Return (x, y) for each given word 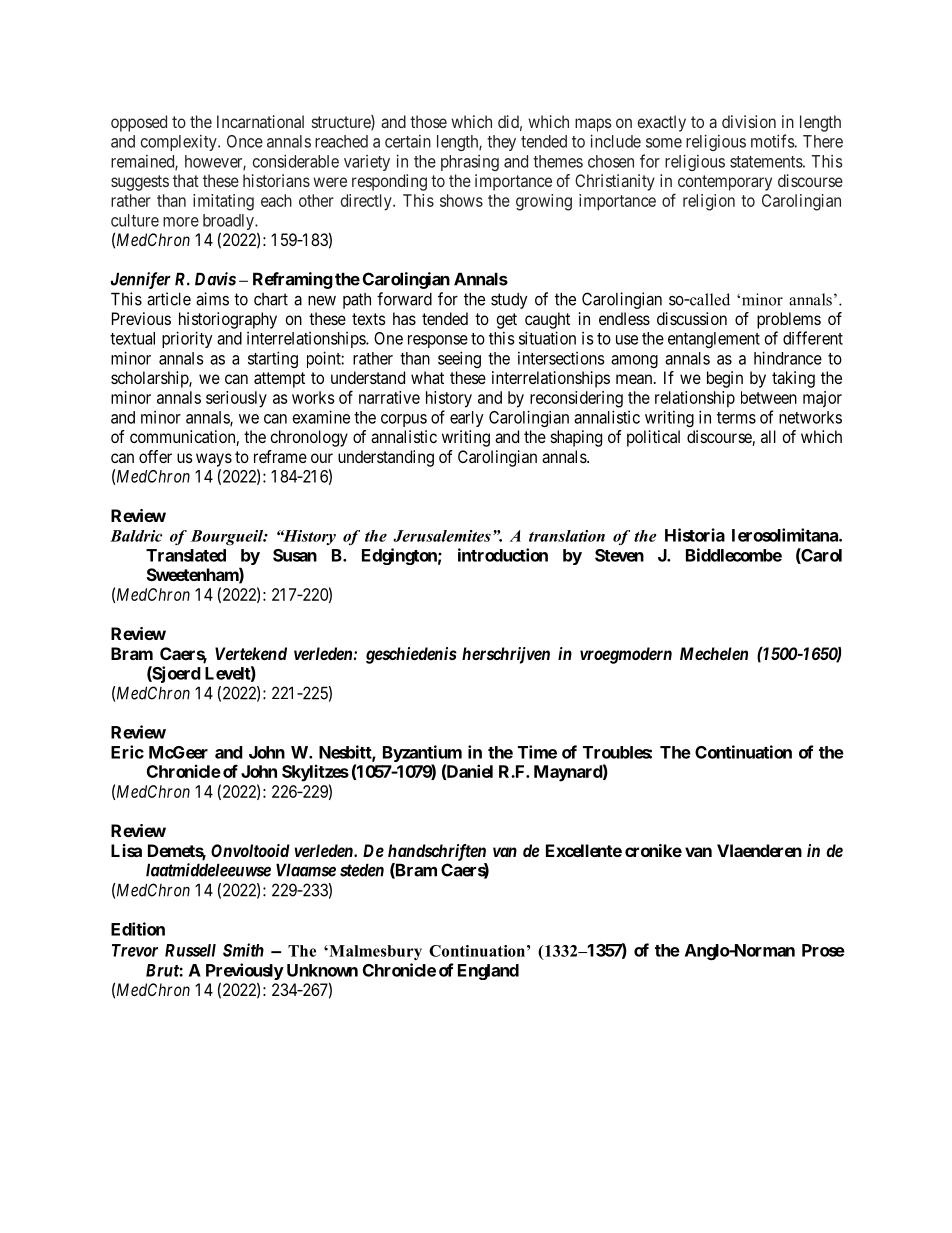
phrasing (470, 163)
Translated (186, 555)
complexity (180, 143)
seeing (459, 359)
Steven (619, 555)
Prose (823, 950)
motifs (773, 141)
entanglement (714, 340)
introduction (503, 555)
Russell (190, 950)
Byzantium (422, 753)
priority (187, 339)
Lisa (126, 850)
